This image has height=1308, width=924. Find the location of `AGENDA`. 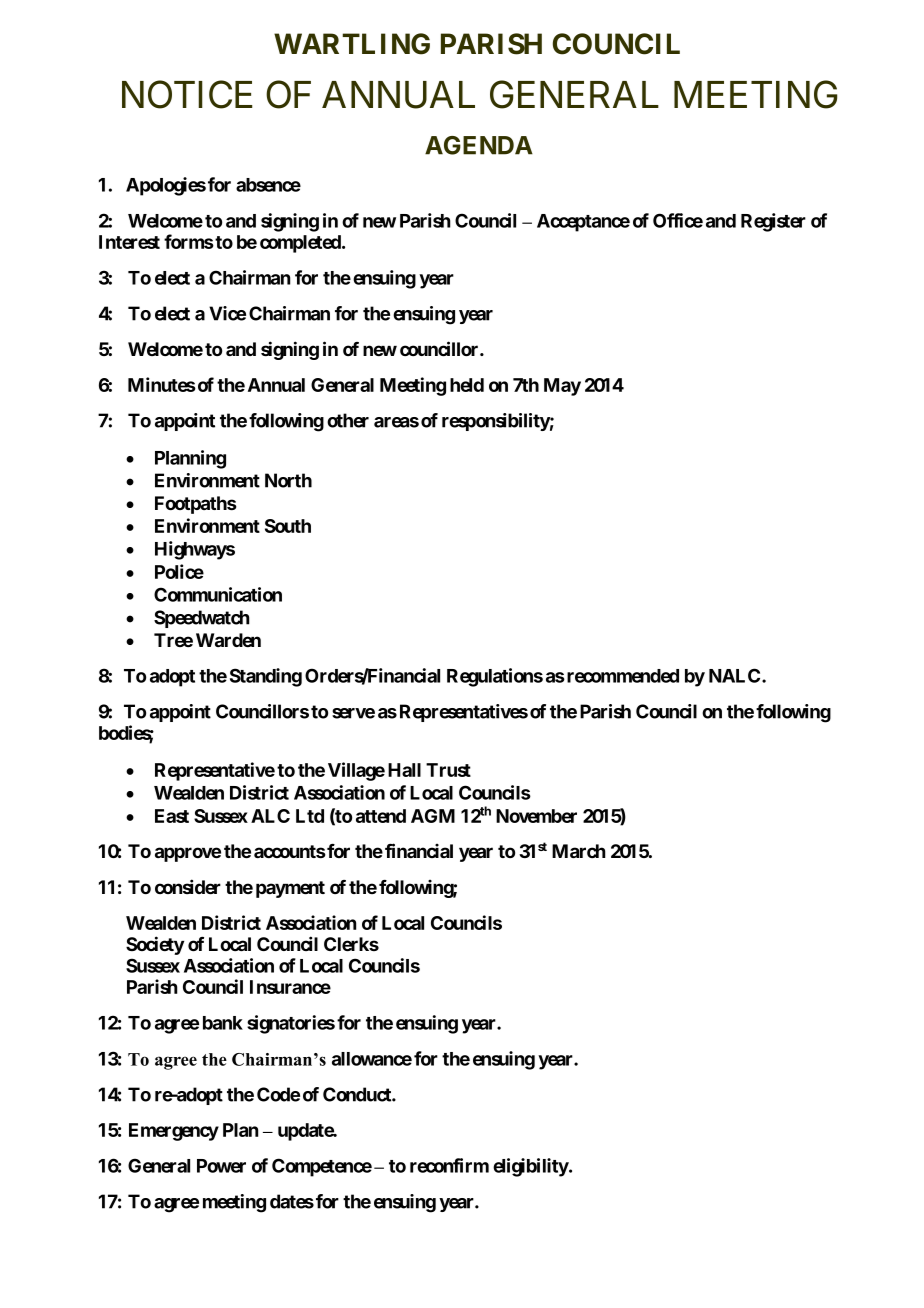

AGENDA is located at coordinates (479, 145).
